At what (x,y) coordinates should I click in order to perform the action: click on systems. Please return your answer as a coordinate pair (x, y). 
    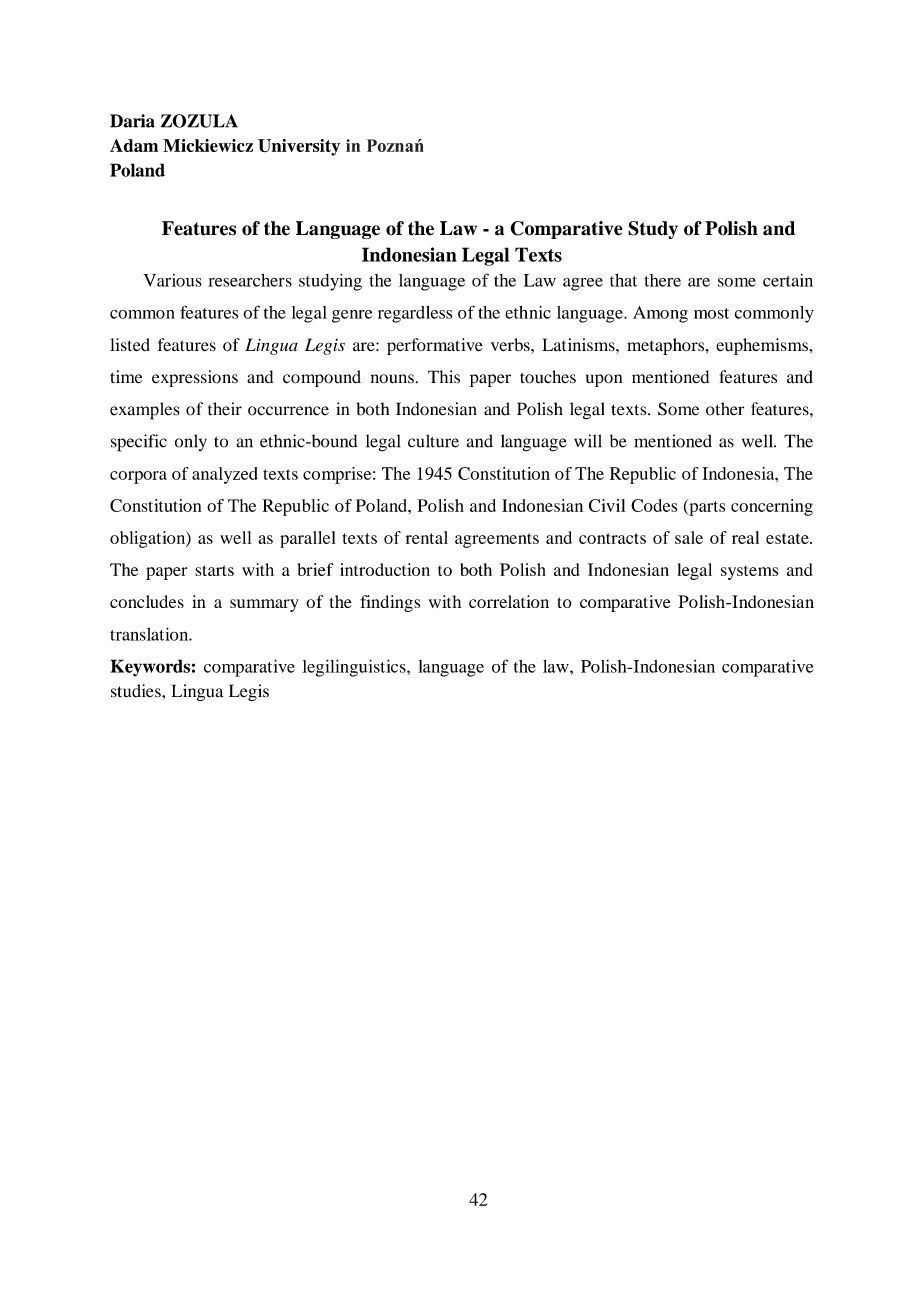
    Looking at the image, I should click on (749, 573).
